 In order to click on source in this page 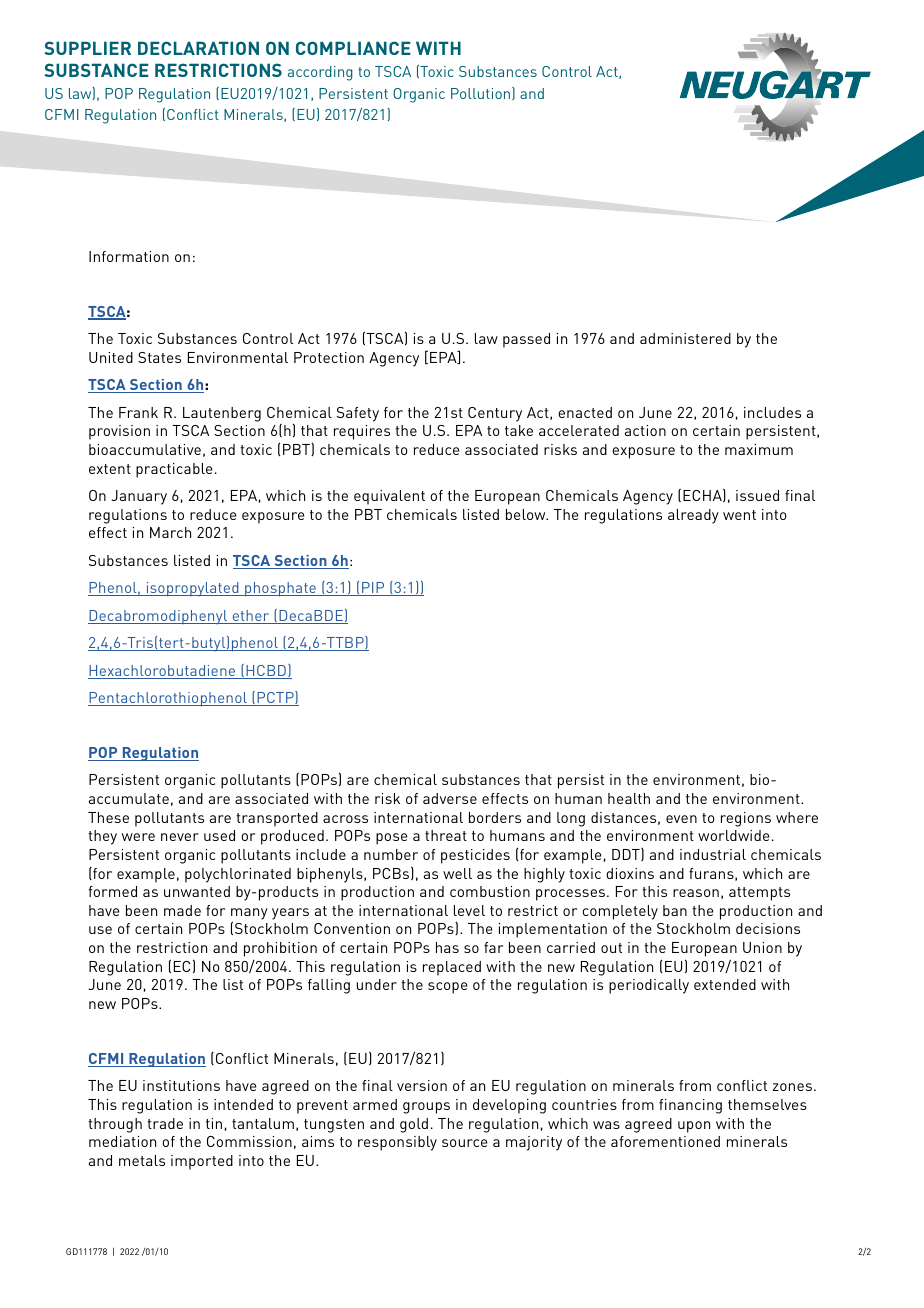, I will do `click(464, 1143)`.
